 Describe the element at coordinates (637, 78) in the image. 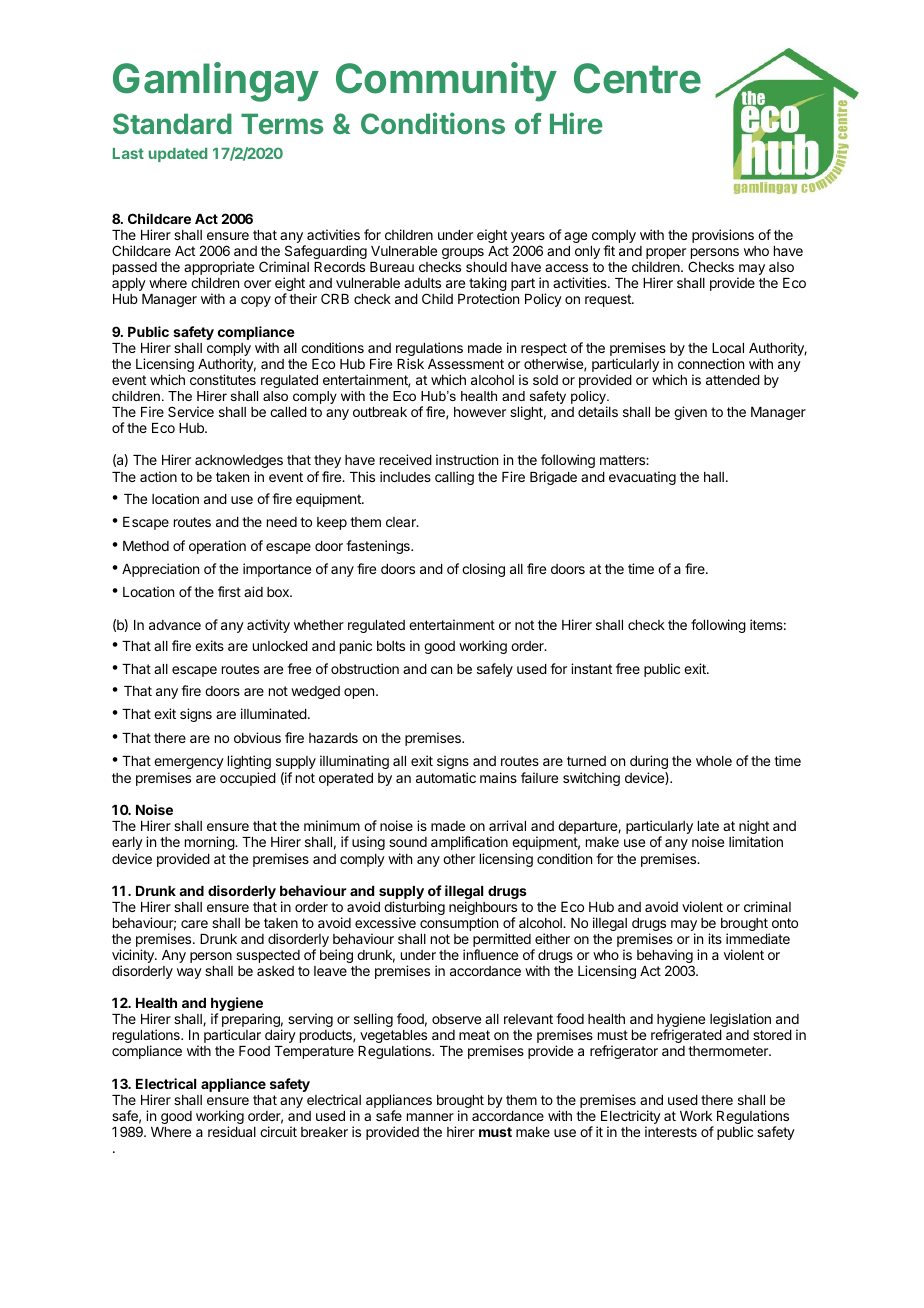

I see `Centre` at that location.
